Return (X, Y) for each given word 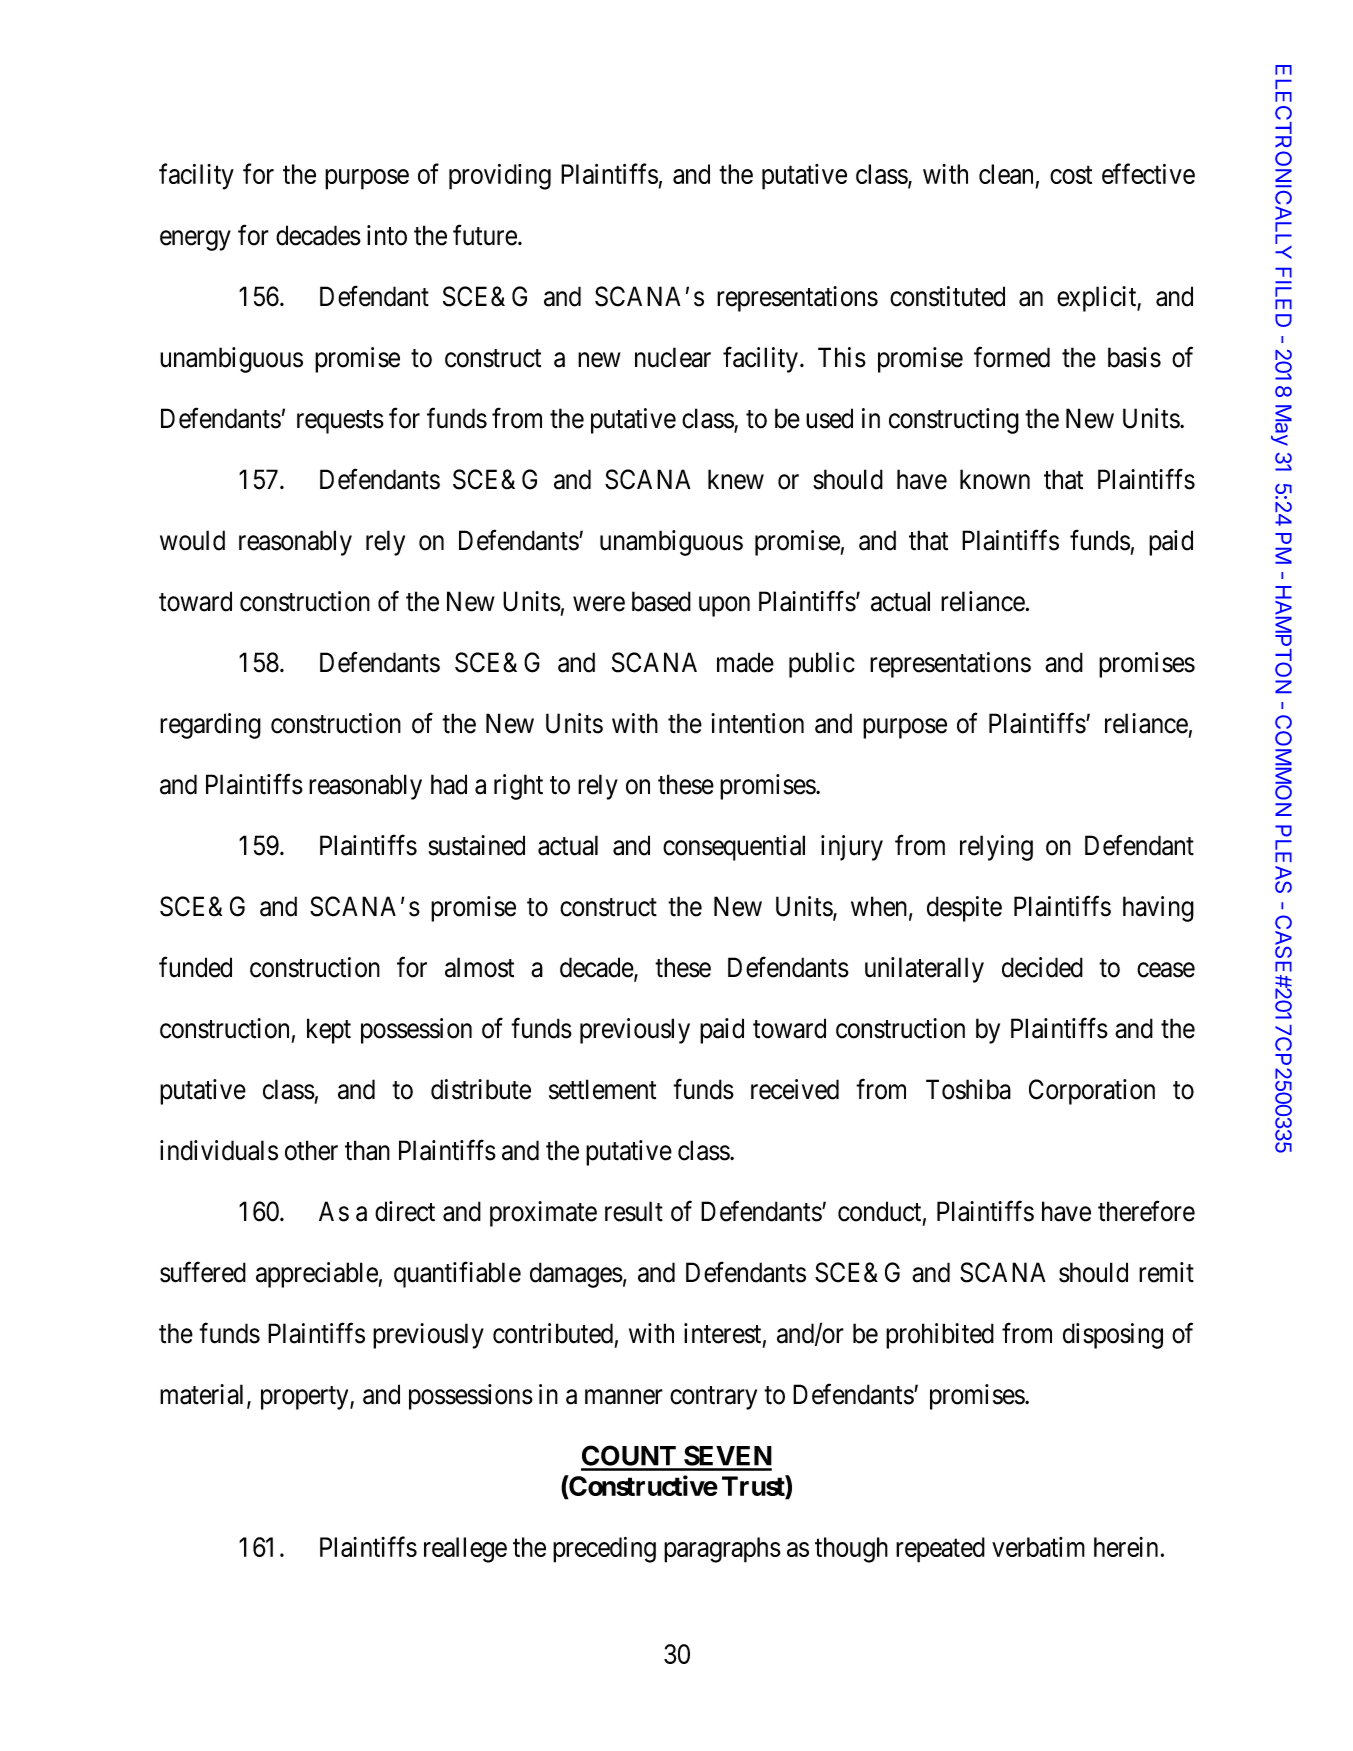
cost (1071, 175)
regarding (210, 726)
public (822, 665)
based (661, 601)
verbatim (1038, 1547)
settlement (602, 1089)
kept (329, 1031)
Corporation (1092, 1092)
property (306, 1398)
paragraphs (722, 1550)
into (387, 235)
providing (500, 177)
